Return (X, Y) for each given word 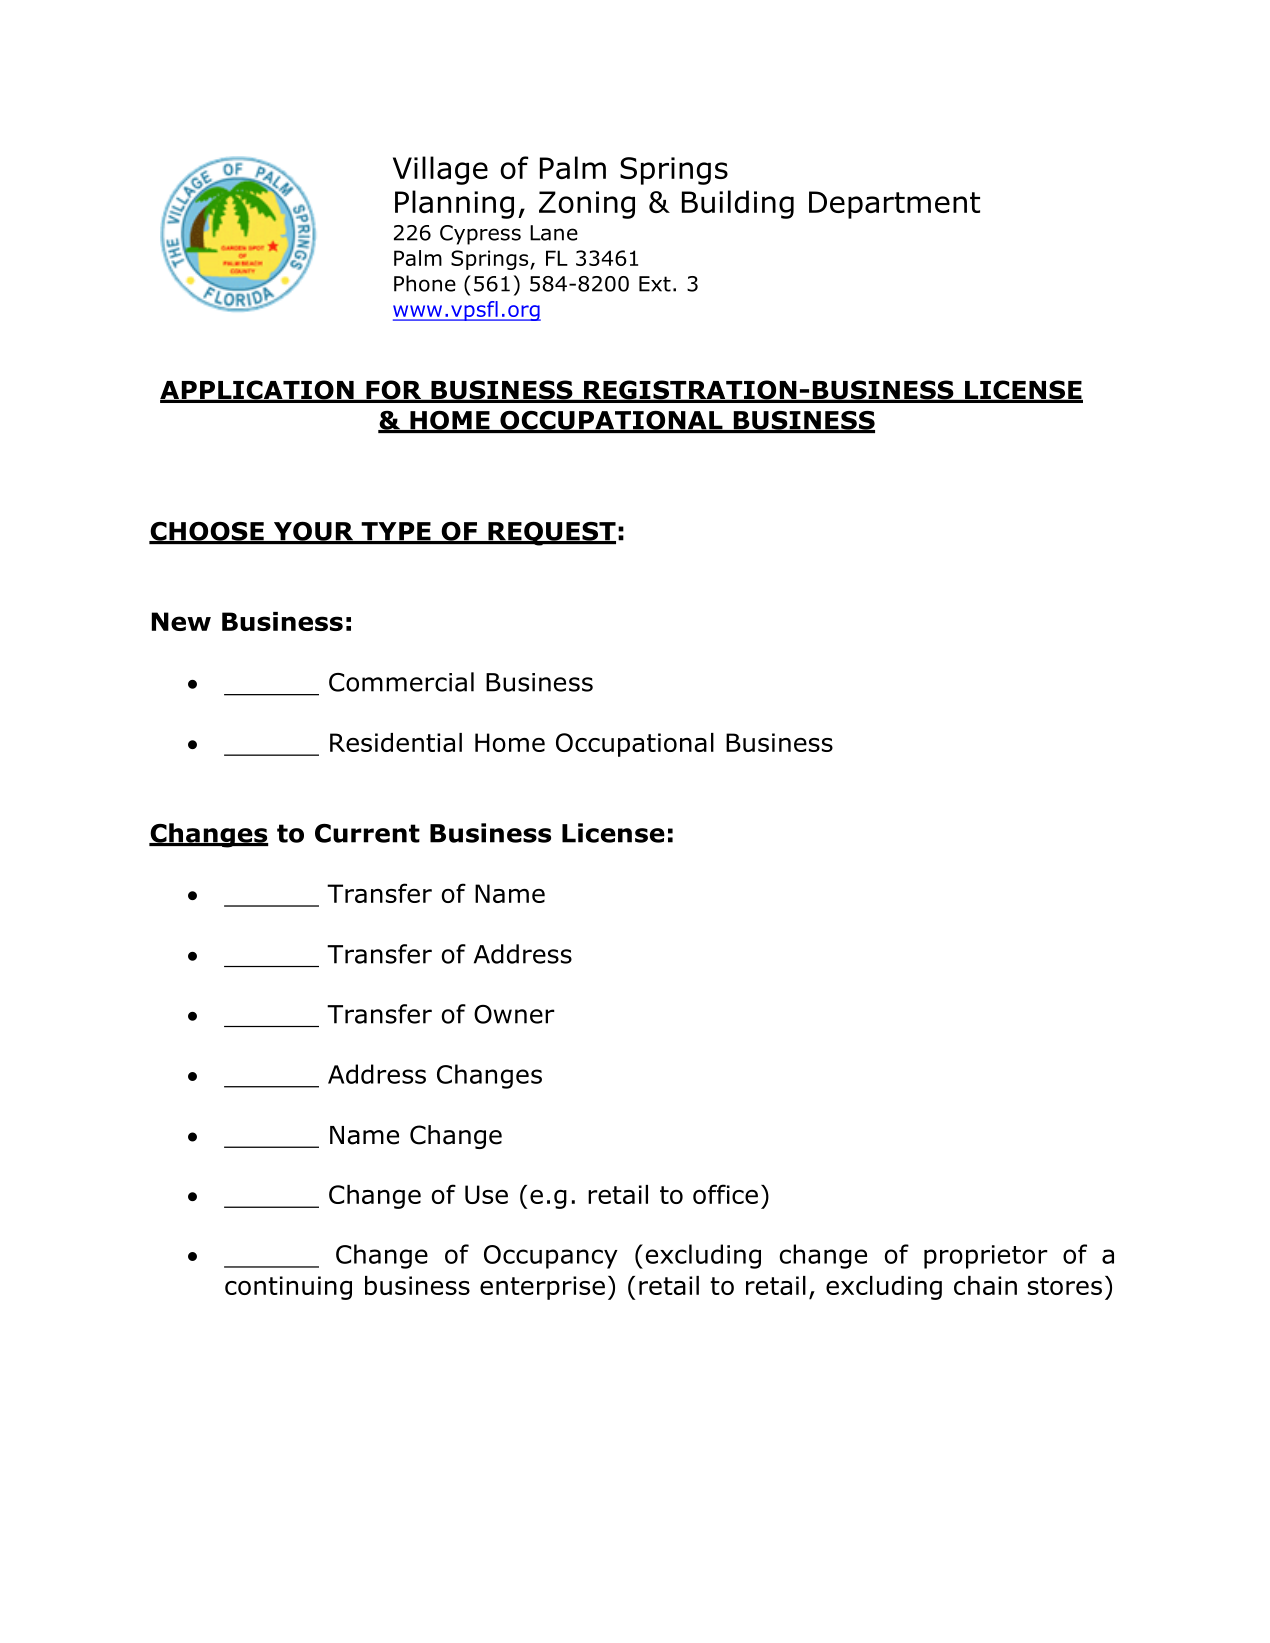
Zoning (587, 205)
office (725, 1194)
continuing (288, 1288)
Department (894, 205)
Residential (396, 742)
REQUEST (551, 533)
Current (367, 833)
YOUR (313, 532)
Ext (655, 284)
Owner (514, 1014)
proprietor (986, 1257)
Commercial (401, 682)
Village (440, 170)
